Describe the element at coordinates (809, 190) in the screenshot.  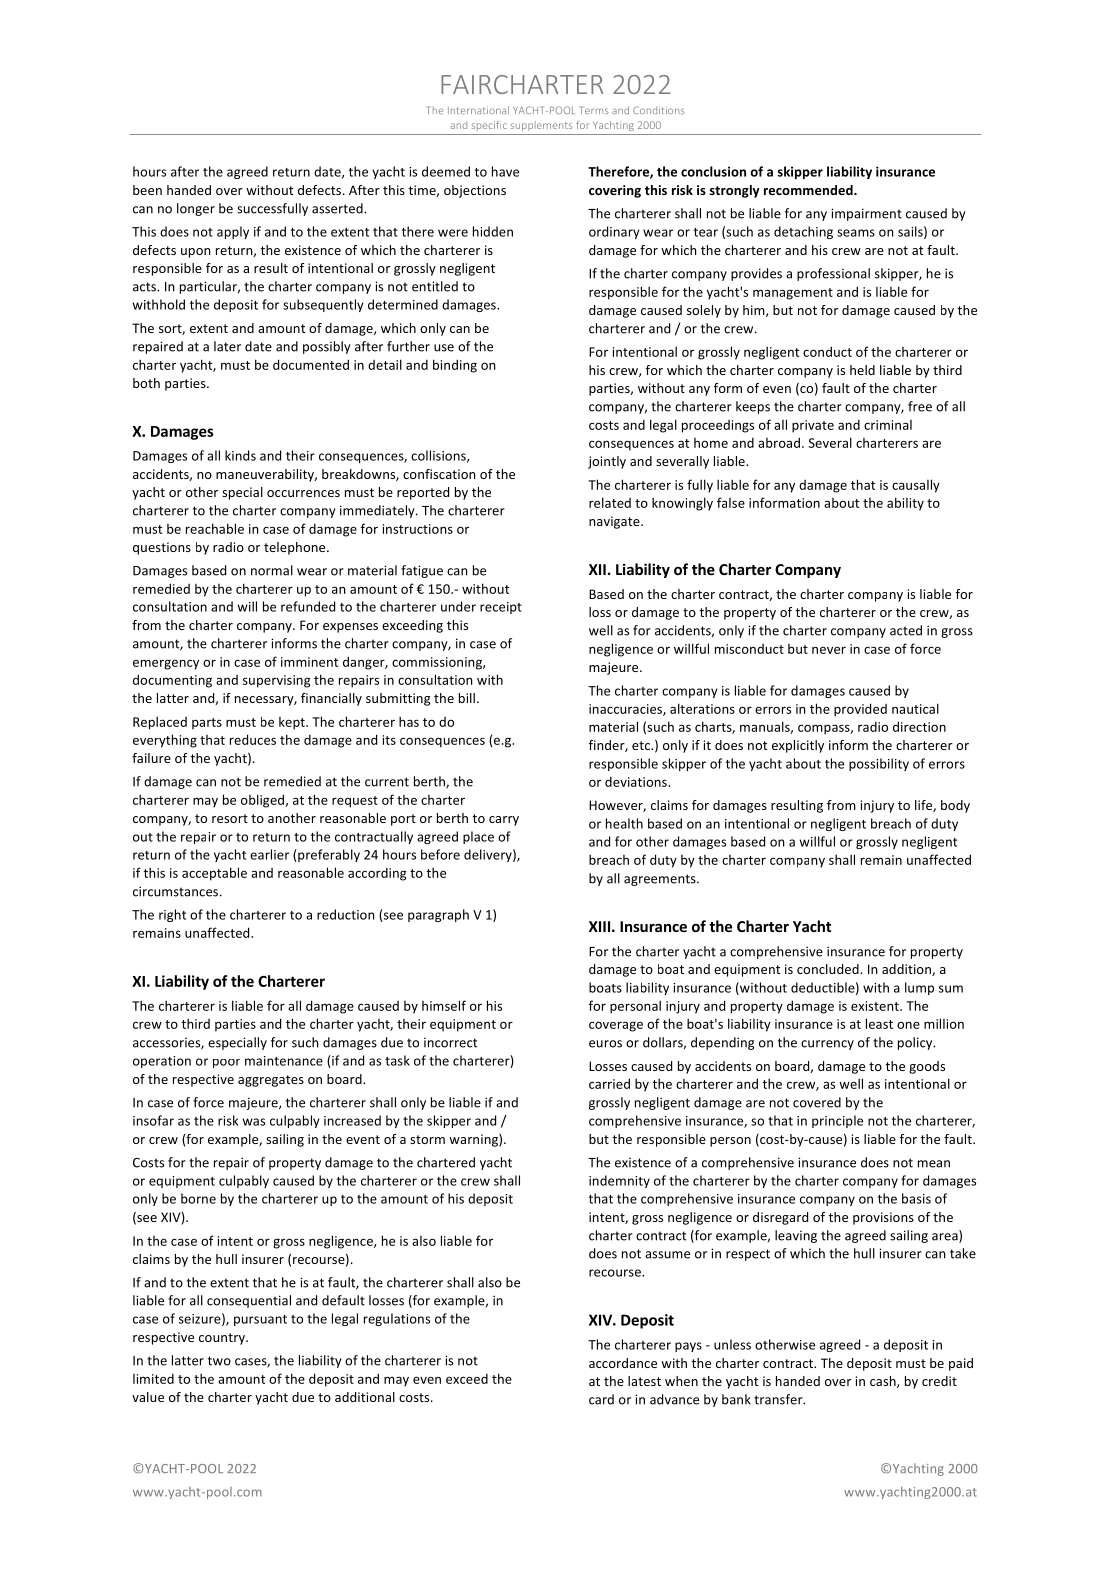
I see `recommended` at that location.
